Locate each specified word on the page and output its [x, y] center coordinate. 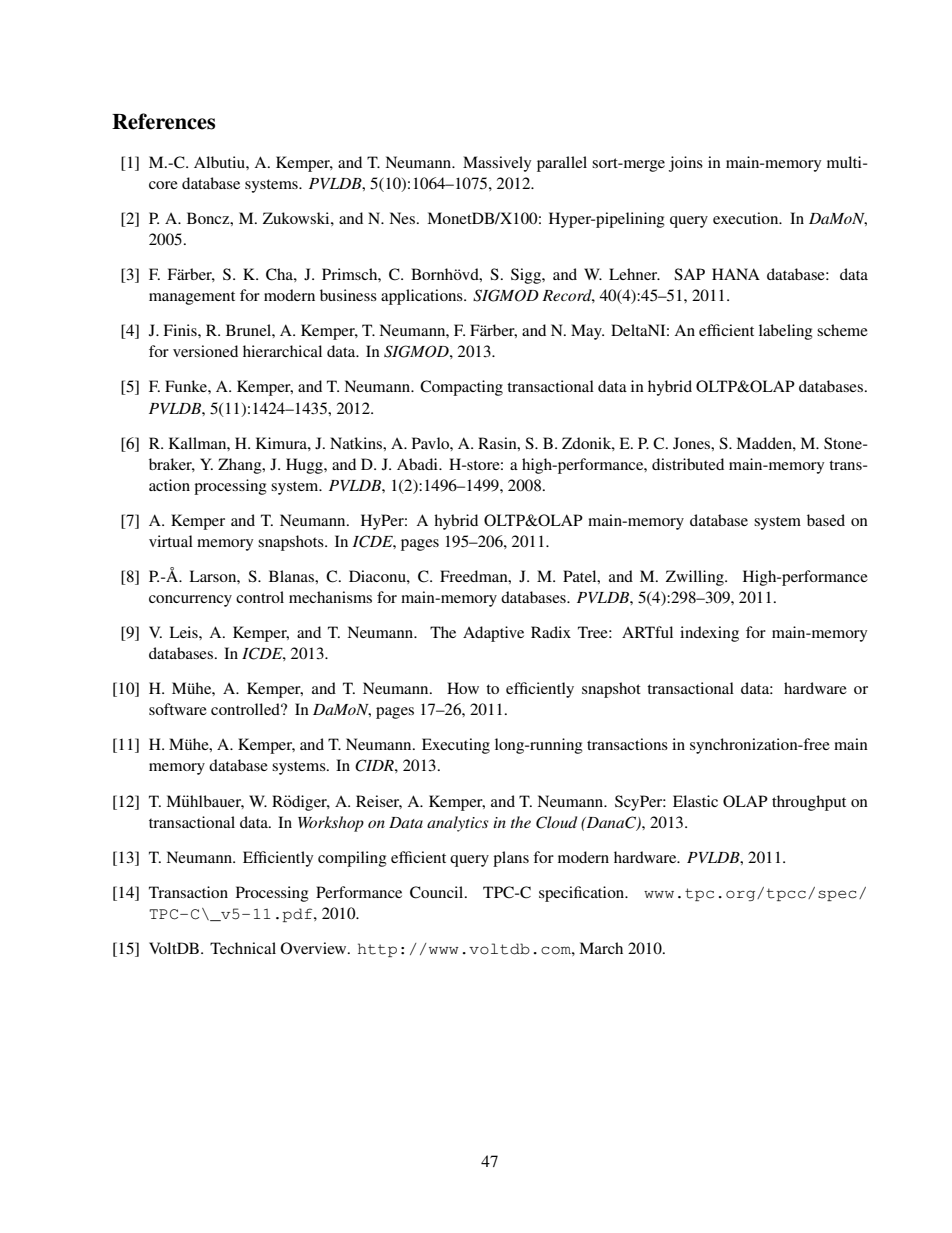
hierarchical [282, 351]
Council [438, 892]
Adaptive [493, 634]
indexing [709, 634]
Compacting [461, 388]
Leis [184, 632]
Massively [497, 164]
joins [686, 164]
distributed [688, 464]
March [601, 948]
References [163, 121]
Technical [243, 948]
